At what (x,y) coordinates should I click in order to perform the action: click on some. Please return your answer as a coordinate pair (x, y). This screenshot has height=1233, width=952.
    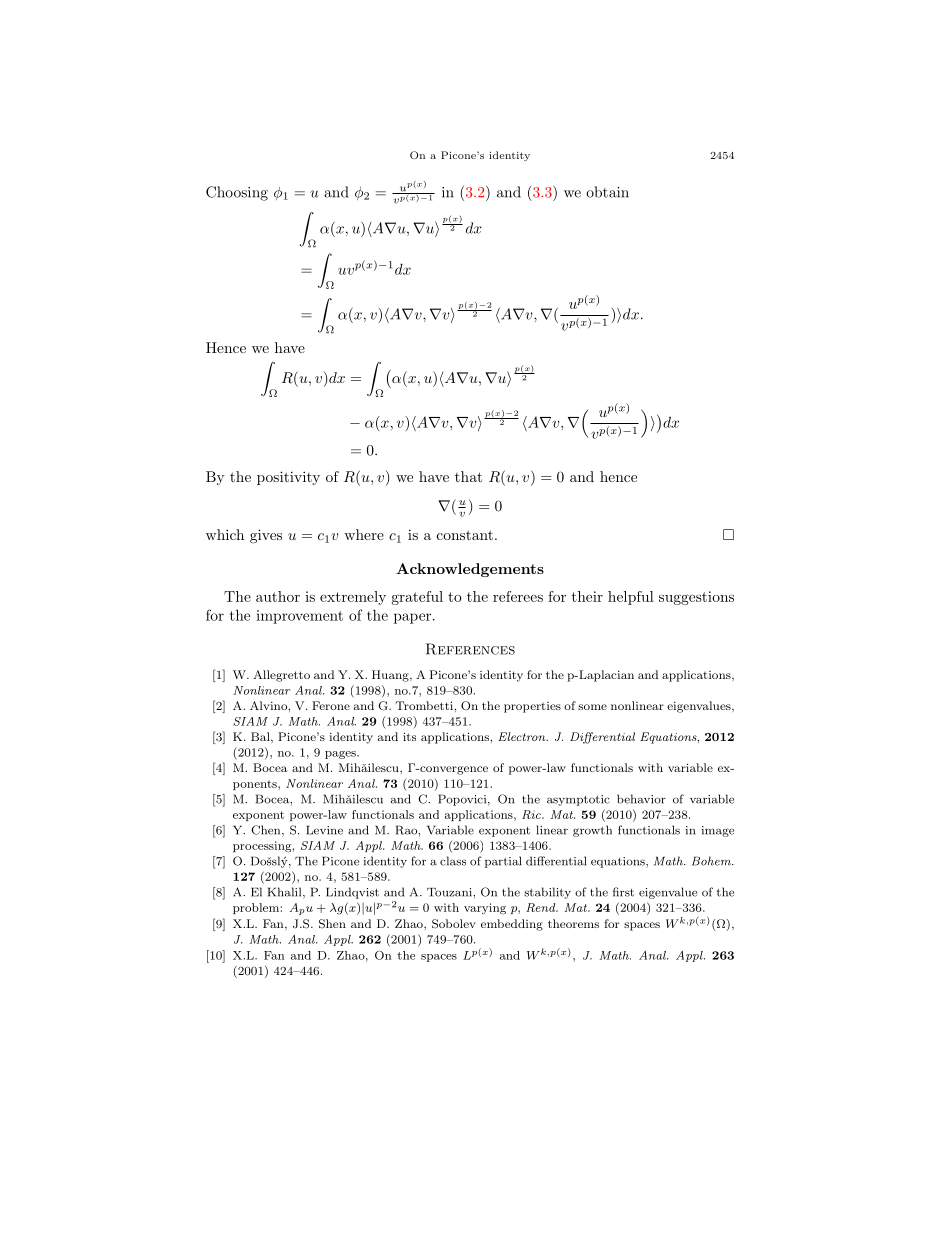
    Looking at the image, I should click on (592, 707).
